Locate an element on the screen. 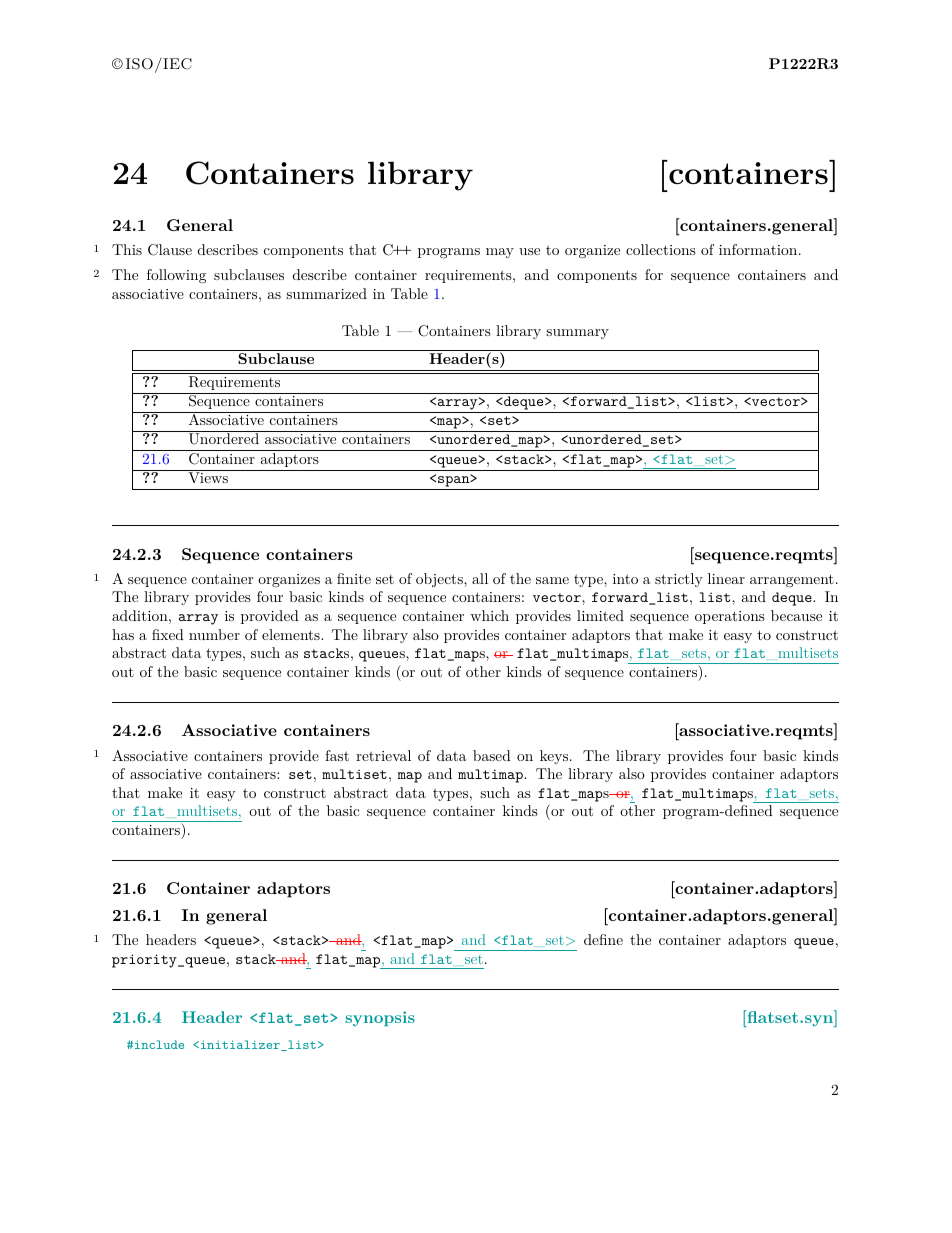 The image size is (952, 1233). include is located at coordinates (159, 1044).
